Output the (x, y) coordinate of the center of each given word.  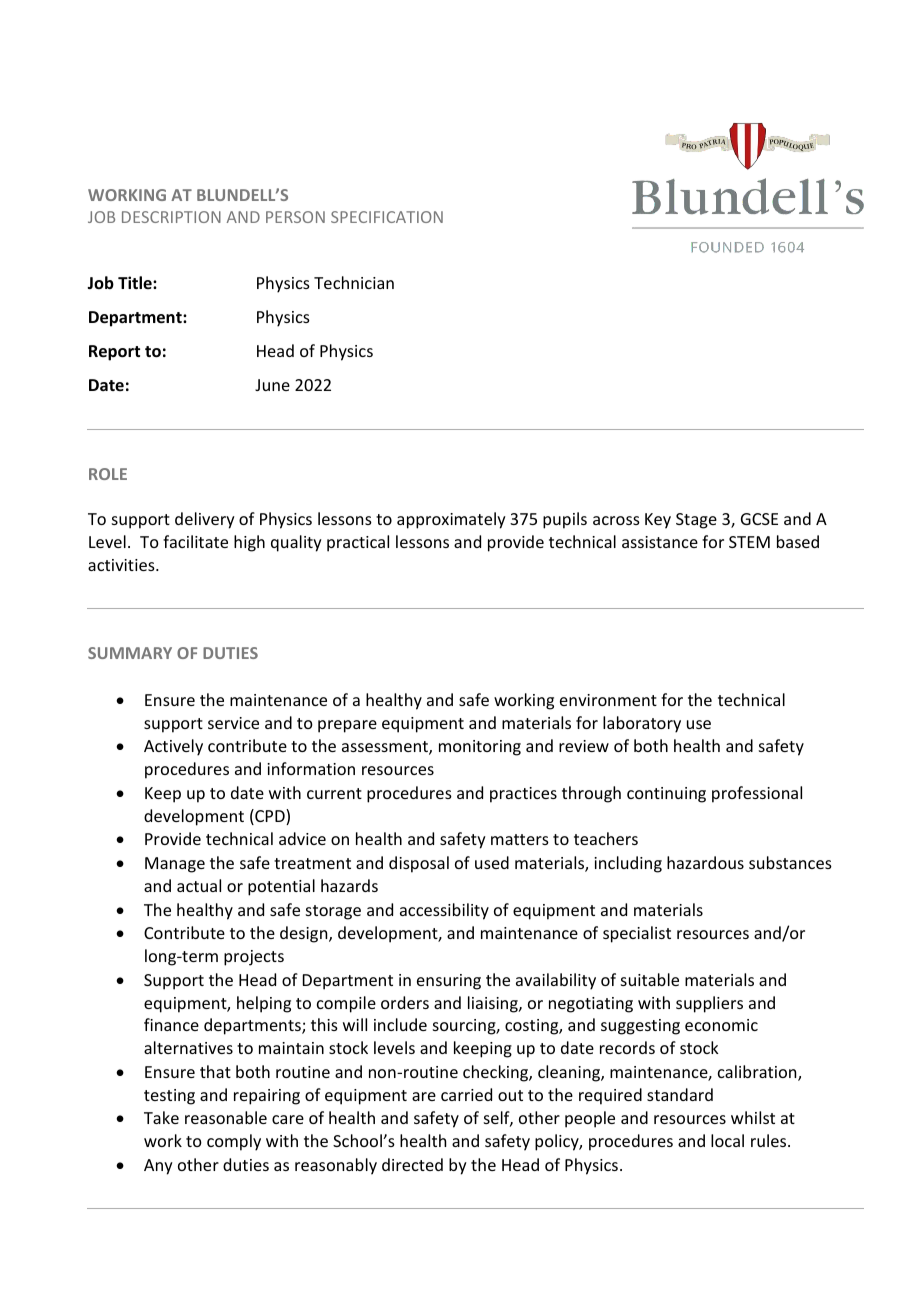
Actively (173, 747)
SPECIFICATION (387, 217)
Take (161, 1117)
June (272, 385)
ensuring (449, 982)
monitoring (480, 748)
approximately (451, 520)
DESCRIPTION (171, 217)
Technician (354, 282)
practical (358, 543)
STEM (749, 542)
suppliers (709, 1004)
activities (122, 565)
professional (757, 794)
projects (254, 958)
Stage (696, 521)
